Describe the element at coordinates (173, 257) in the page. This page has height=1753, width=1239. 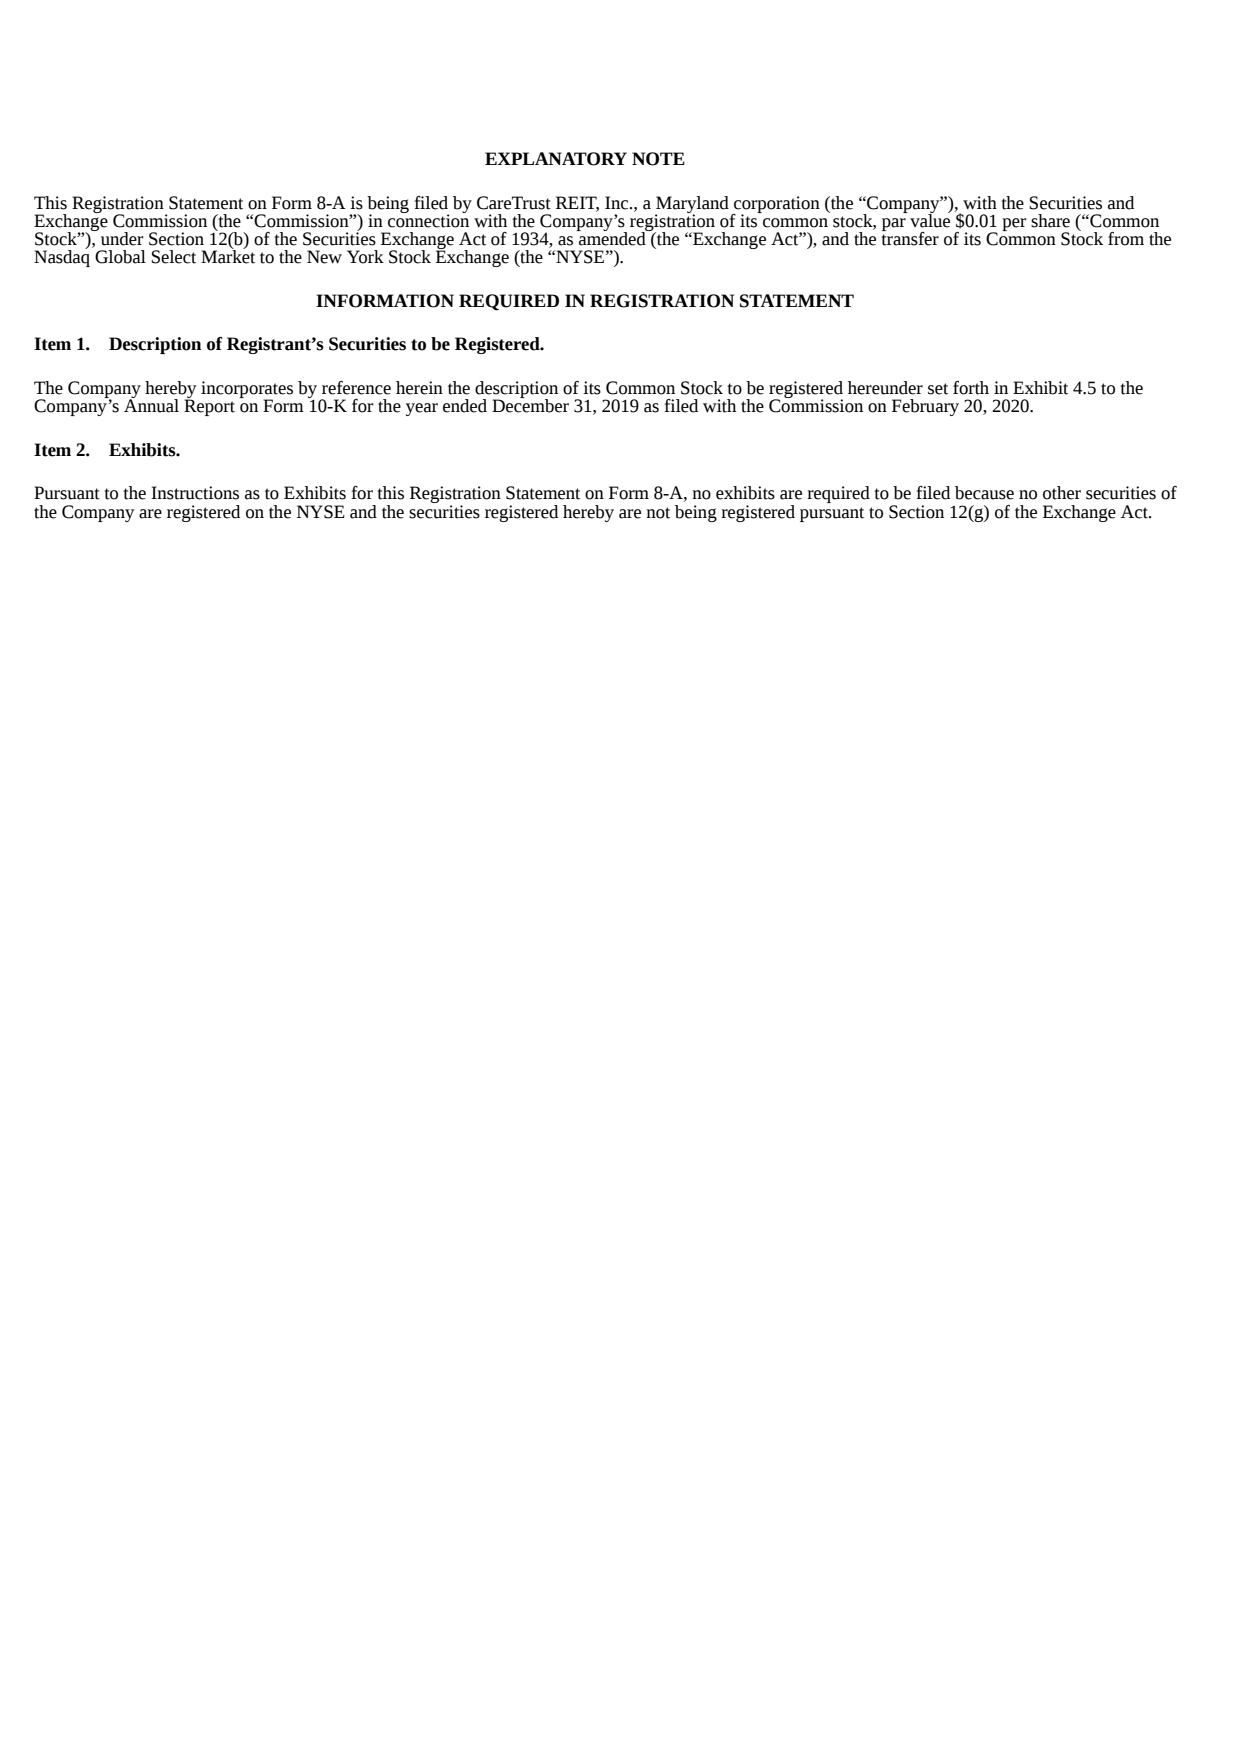
I see `Select` at that location.
